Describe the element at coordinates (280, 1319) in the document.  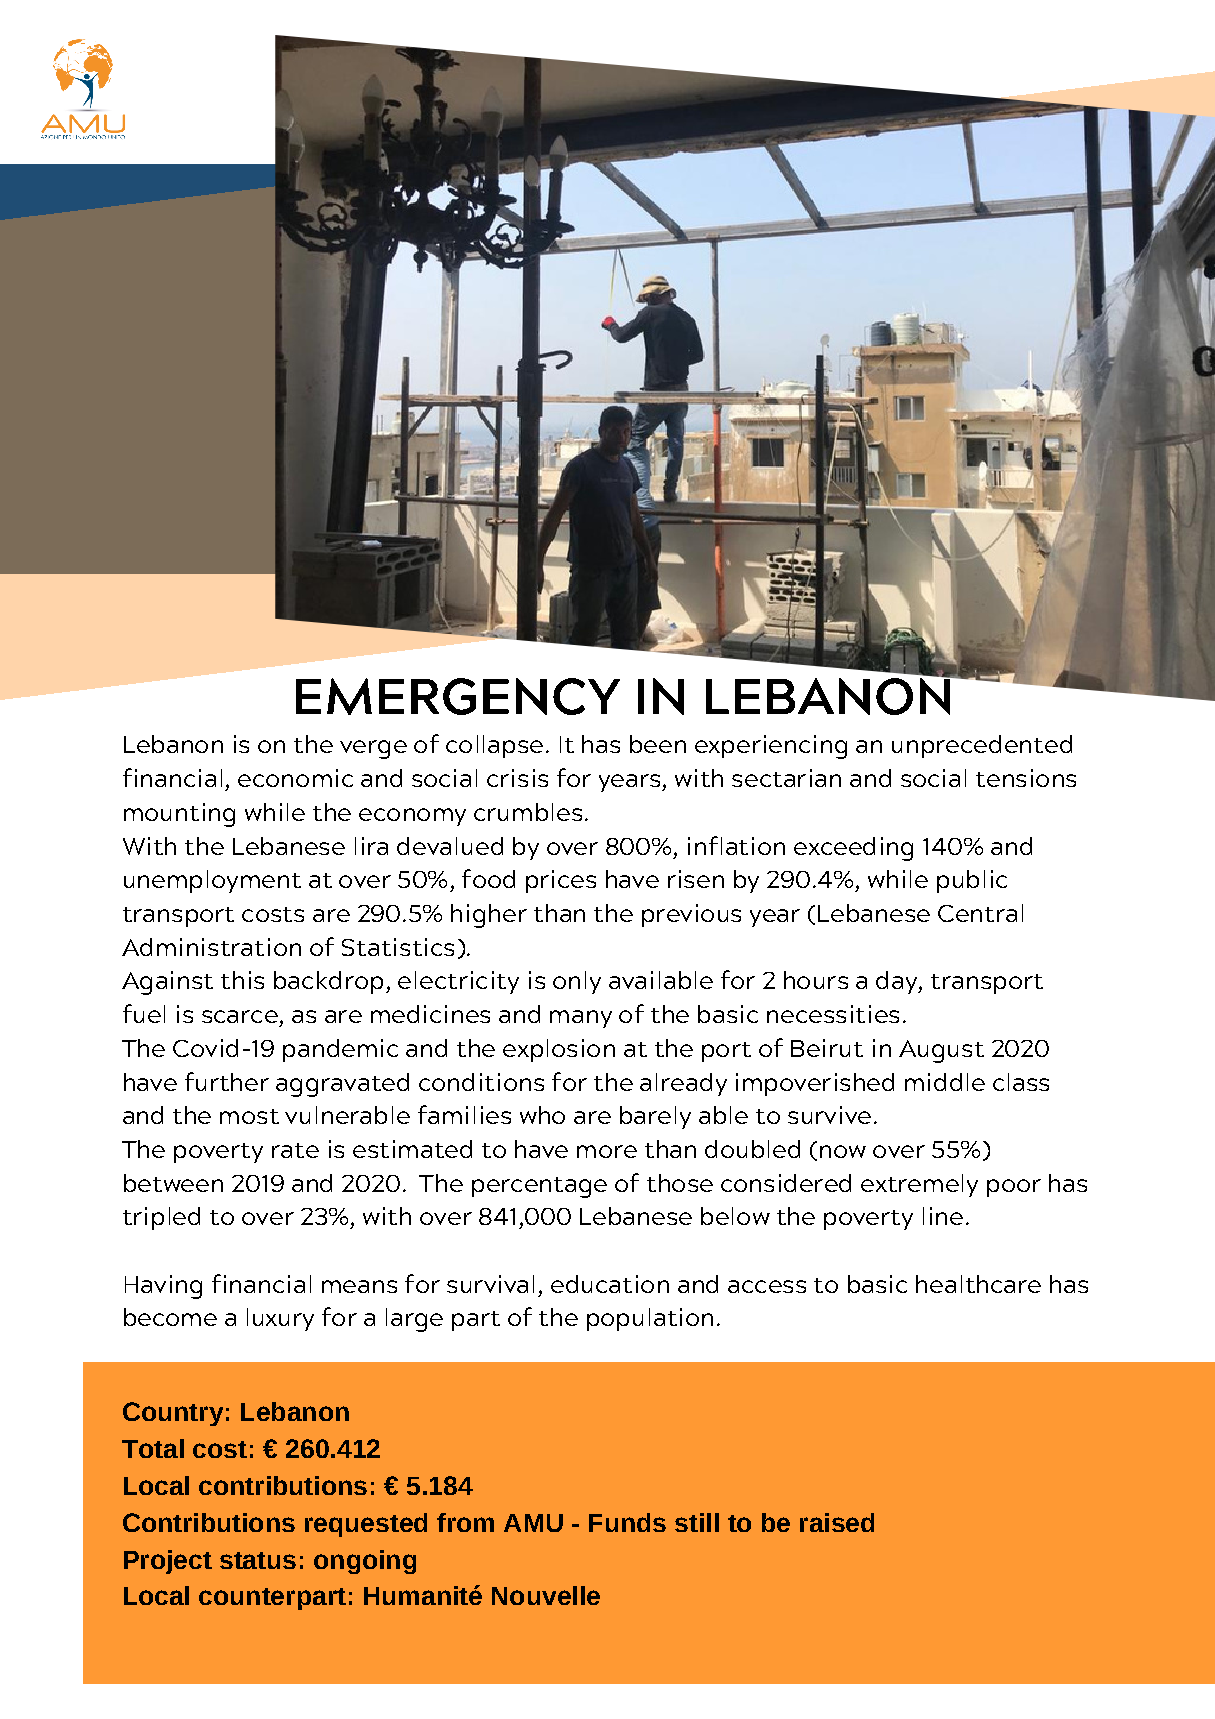
I see `luxury` at that location.
